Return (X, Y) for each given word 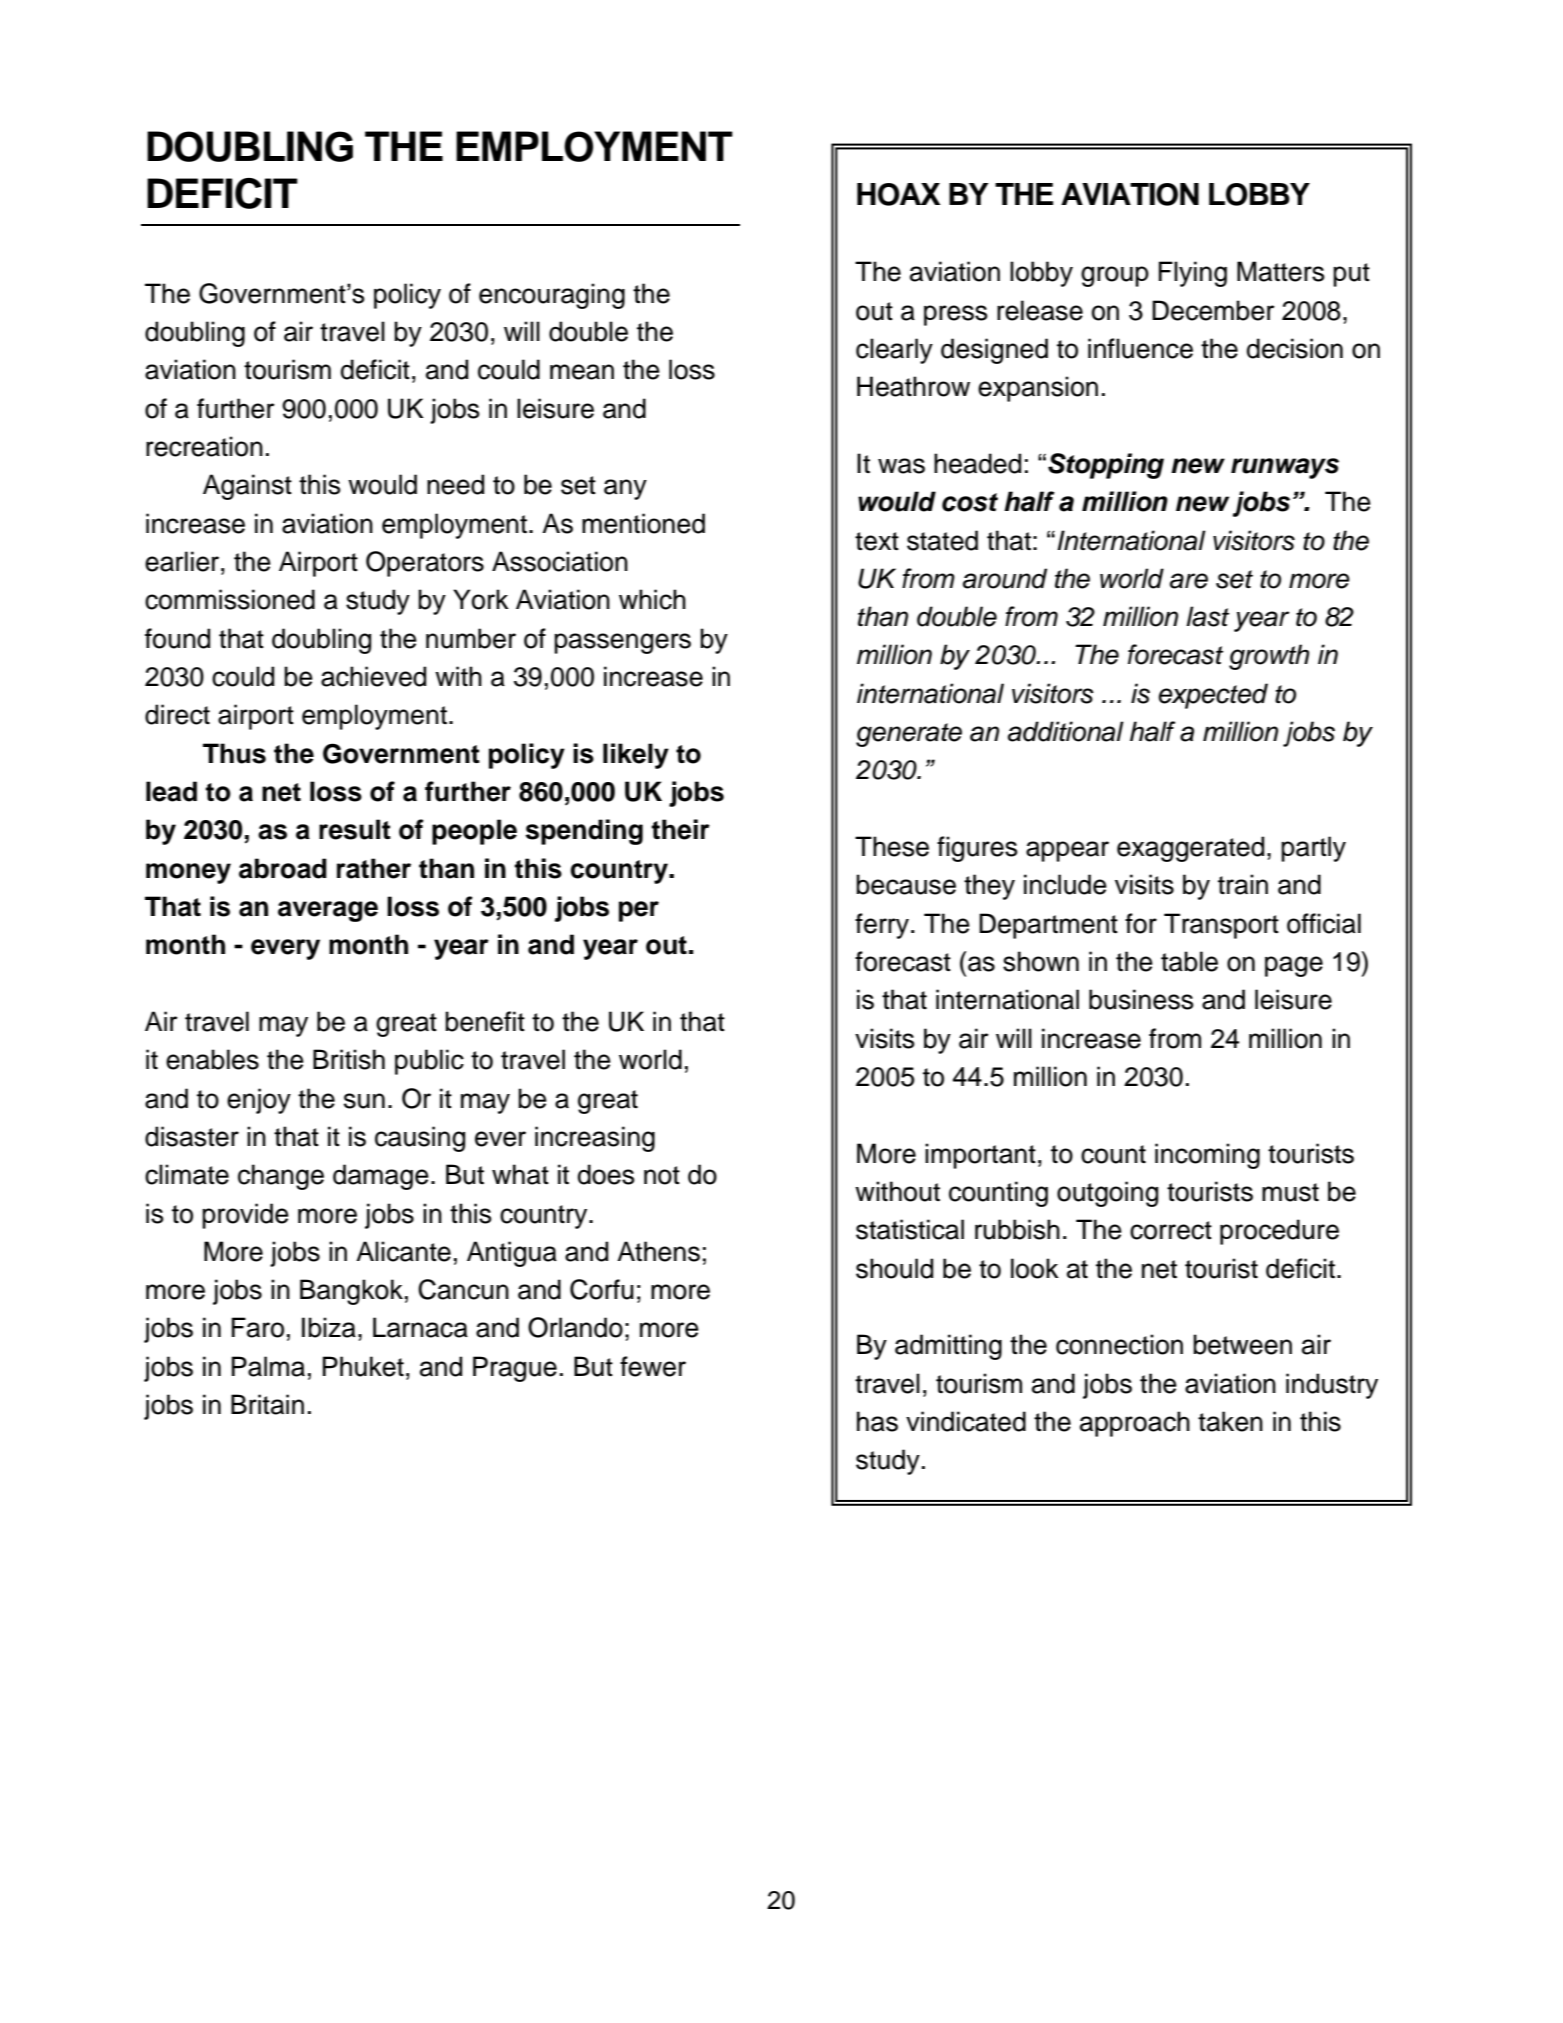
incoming (1207, 1156)
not (662, 1175)
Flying (1193, 274)
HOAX (898, 194)
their (681, 829)
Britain (267, 1404)
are (1189, 581)
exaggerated (1190, 849)
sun (364, 1101)
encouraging (552, 296)
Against (247, 487)
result (355, 829)
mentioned (643, 523)
